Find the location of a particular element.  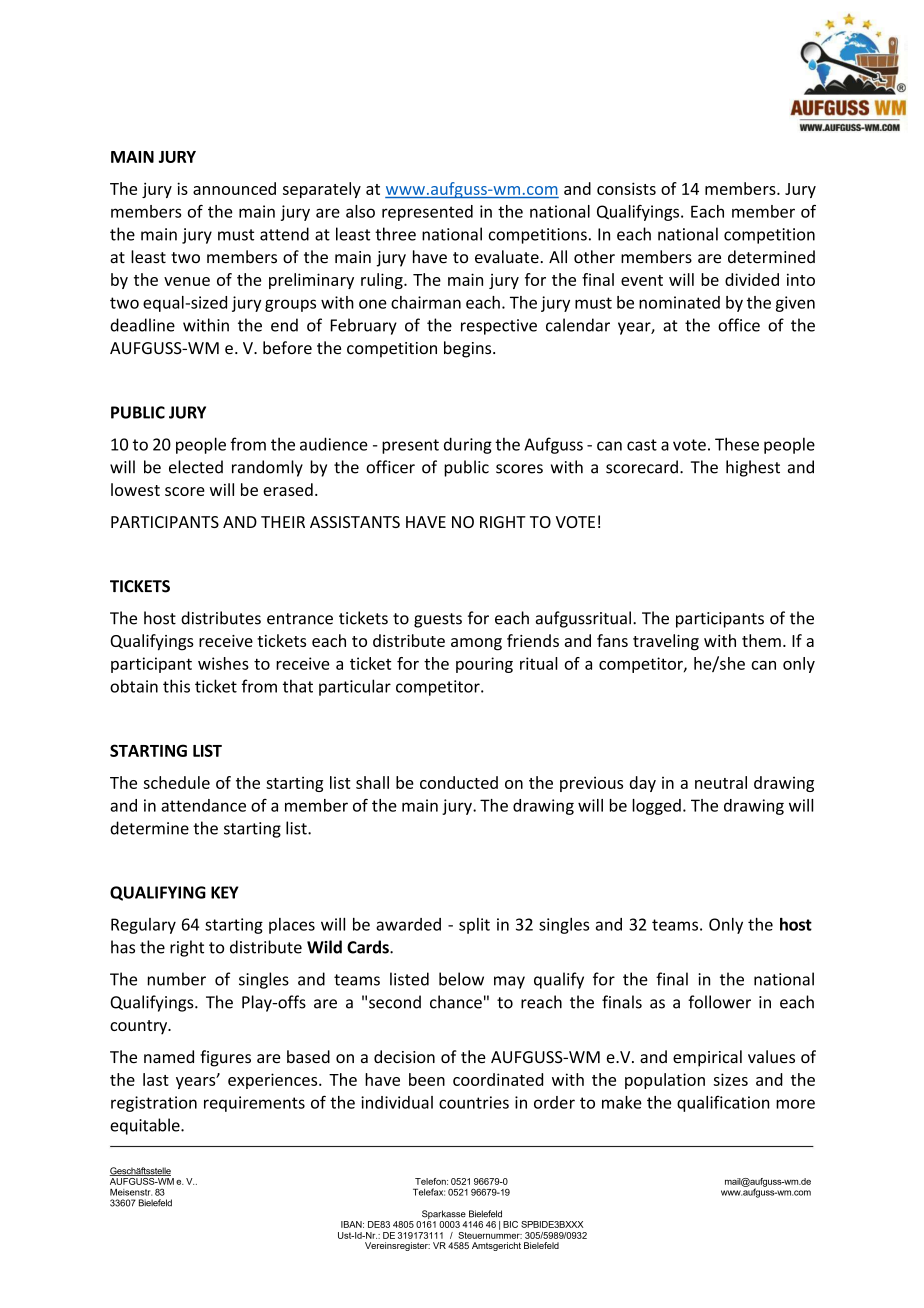

announced is located at coordinates (234, 188).
